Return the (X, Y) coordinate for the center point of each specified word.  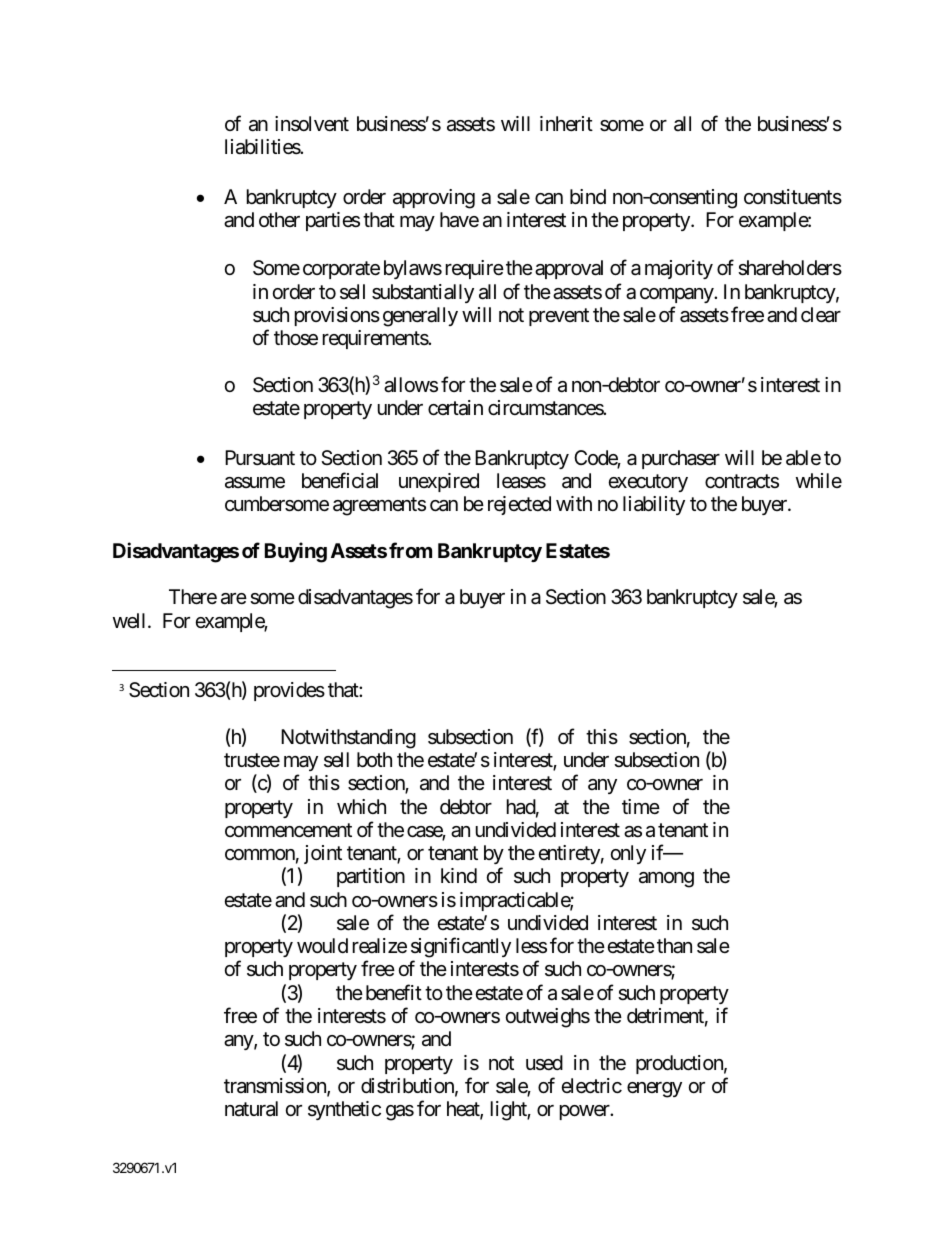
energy (654, 1090)
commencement (288, 830)
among (666, 880)
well (131, 620)
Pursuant (260, 458)
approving (434, 199)
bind (588, 196)
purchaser (681, 459)
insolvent (312, 124)
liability (654, 505)
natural (251, 1109)
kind (459, 875)
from (410, 550)
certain (455, 408)
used (544, 1062)
